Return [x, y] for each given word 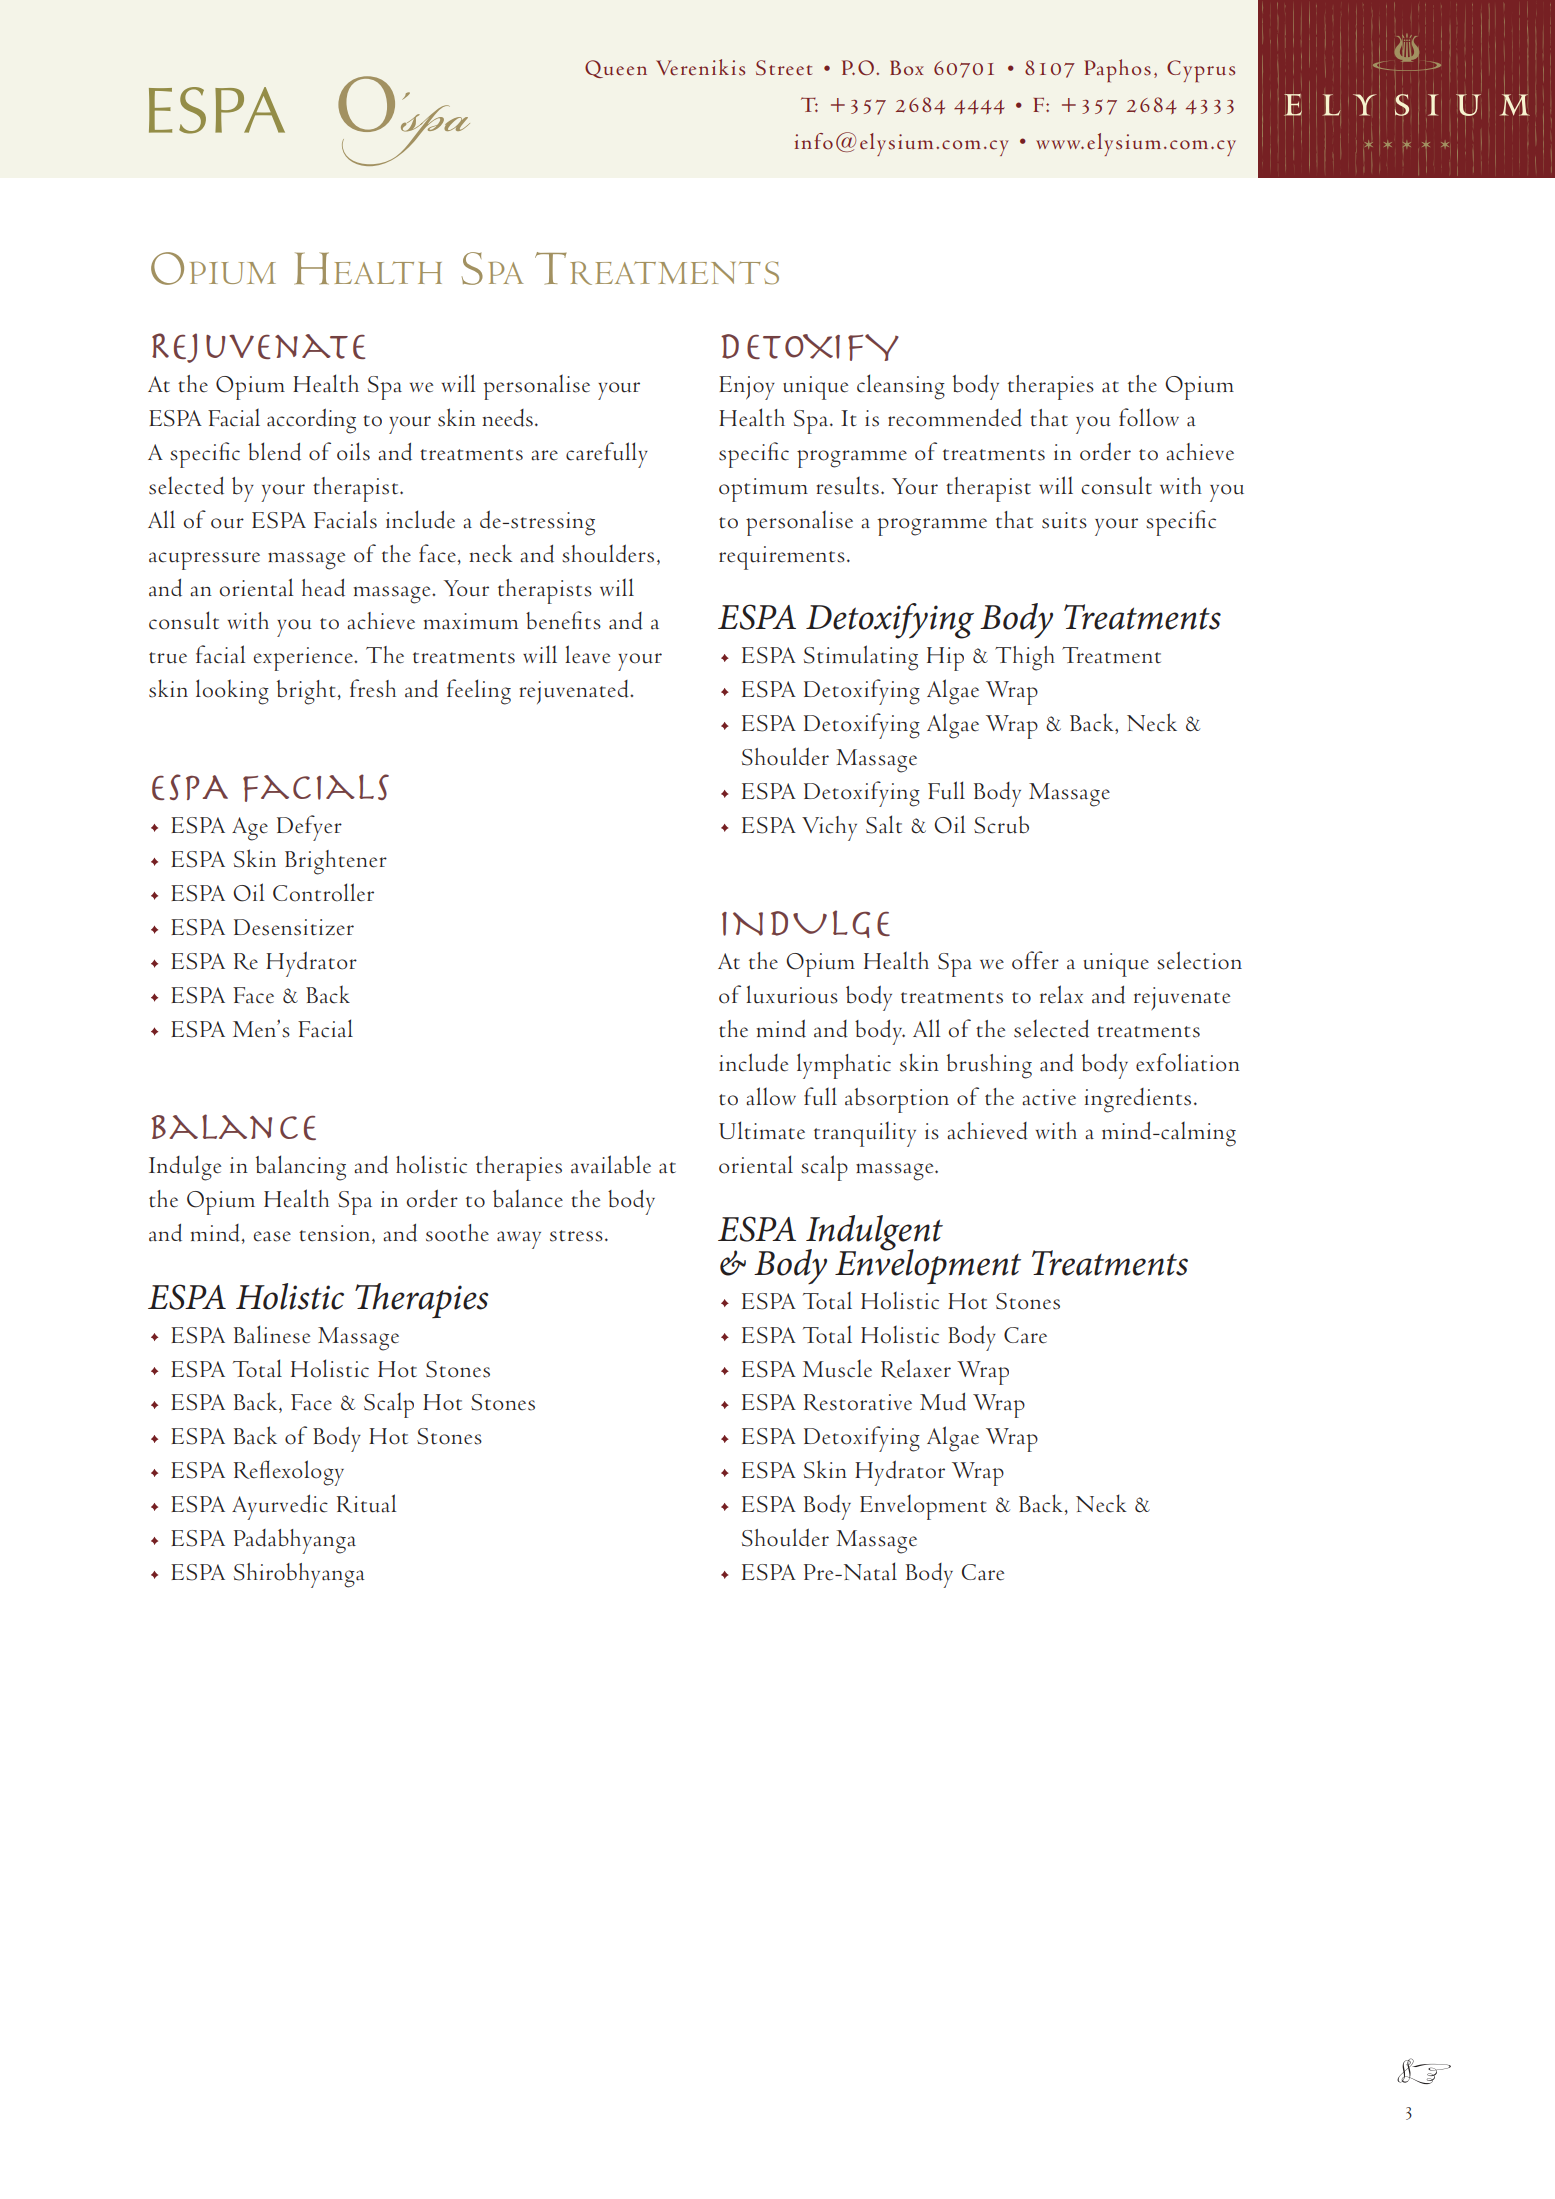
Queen [616, 69]
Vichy [829, 828]
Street [784, 68]
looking [232, 692]
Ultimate [762, 1130]
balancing [301, 1168]
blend [274, 451]
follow [1149, 417]
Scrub [1001, 825]
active [1049, 1097]
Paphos [1117, 71]
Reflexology [289, 1473]
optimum [763, 490]
